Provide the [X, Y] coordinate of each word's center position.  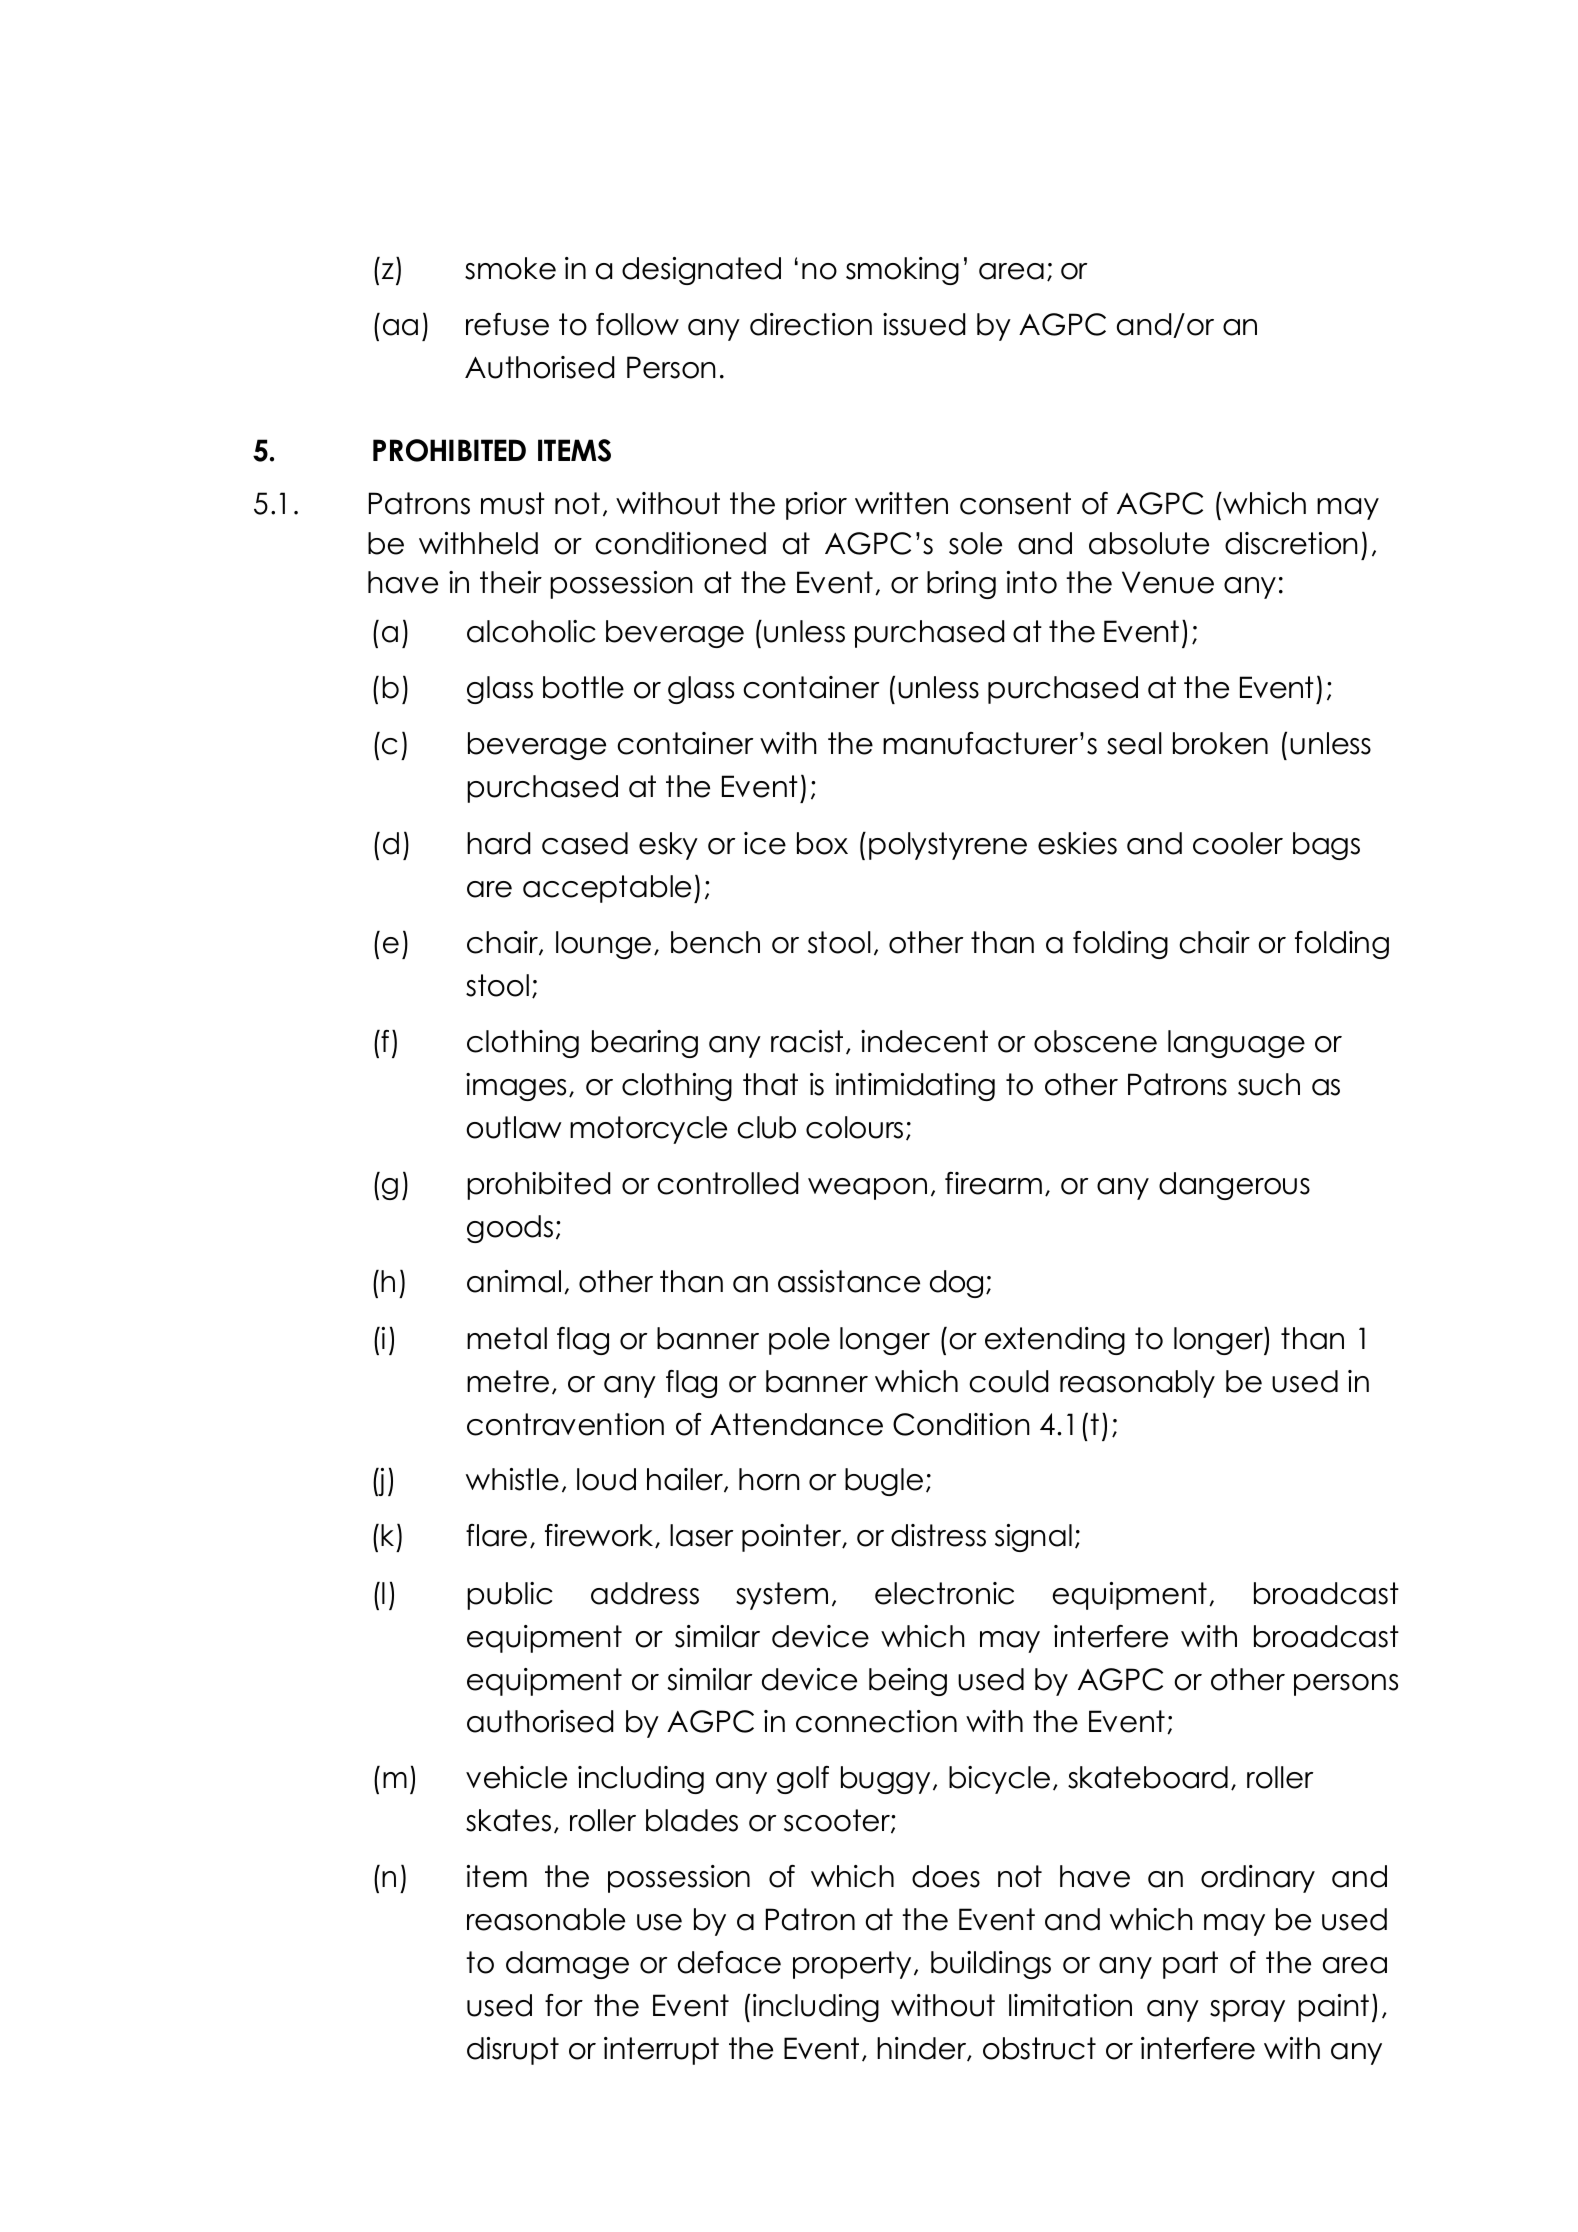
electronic [944, 1593]
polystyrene [948, 846]
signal [1033, 1538]
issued [924, 324]
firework [600, 1536]
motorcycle [648, 1130]
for [564, 2005]
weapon [867, 1189]
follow [637, 324]
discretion [1291, 543]
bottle [583, 687]
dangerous [1234, 1186]
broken [1220, 743]
